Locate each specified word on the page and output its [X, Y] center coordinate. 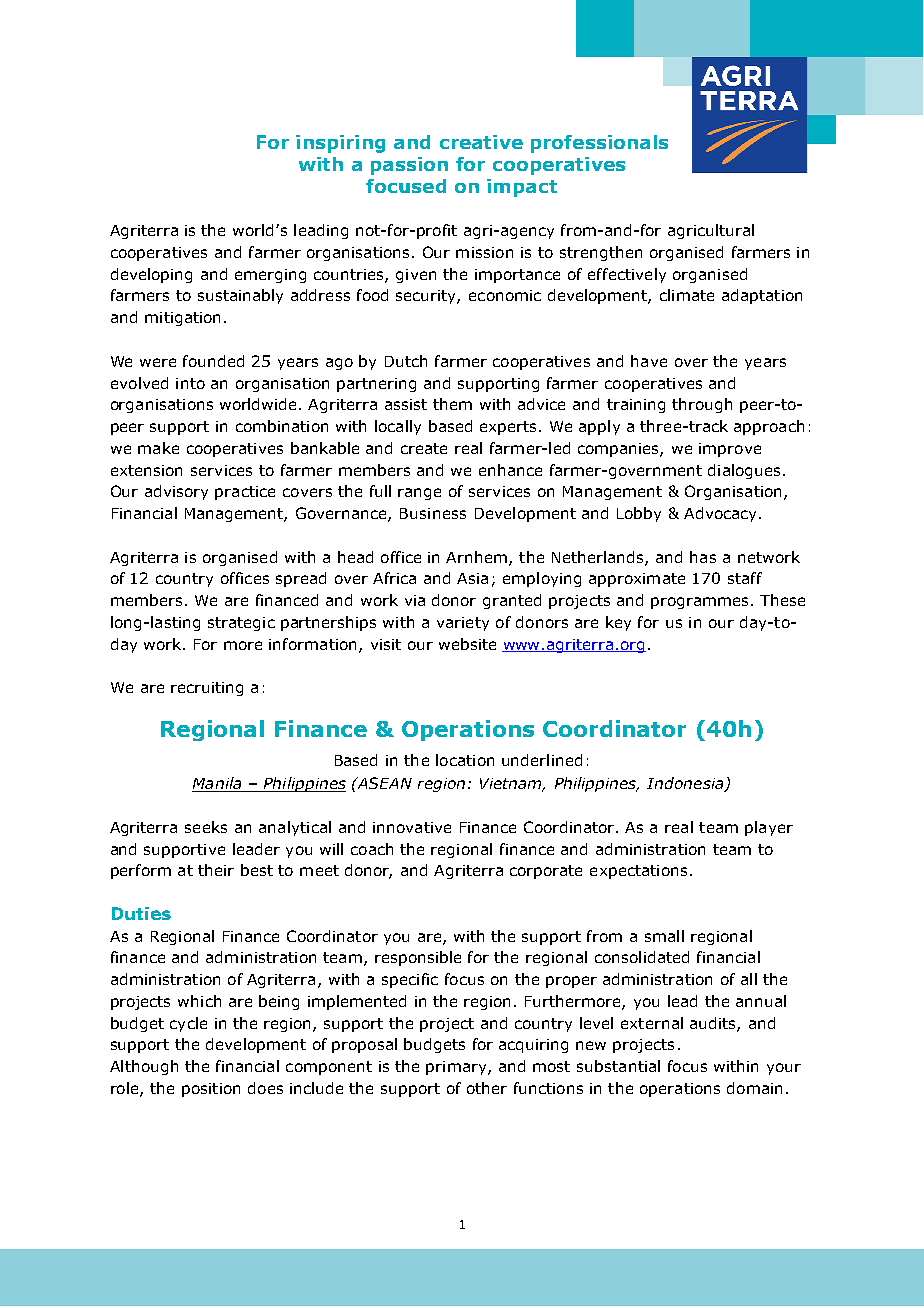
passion [409, 166]
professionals [599, 144]
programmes [699, 603]
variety [463, 624]
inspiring [340, 144]
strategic [241, 624]
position [211, 1090]
